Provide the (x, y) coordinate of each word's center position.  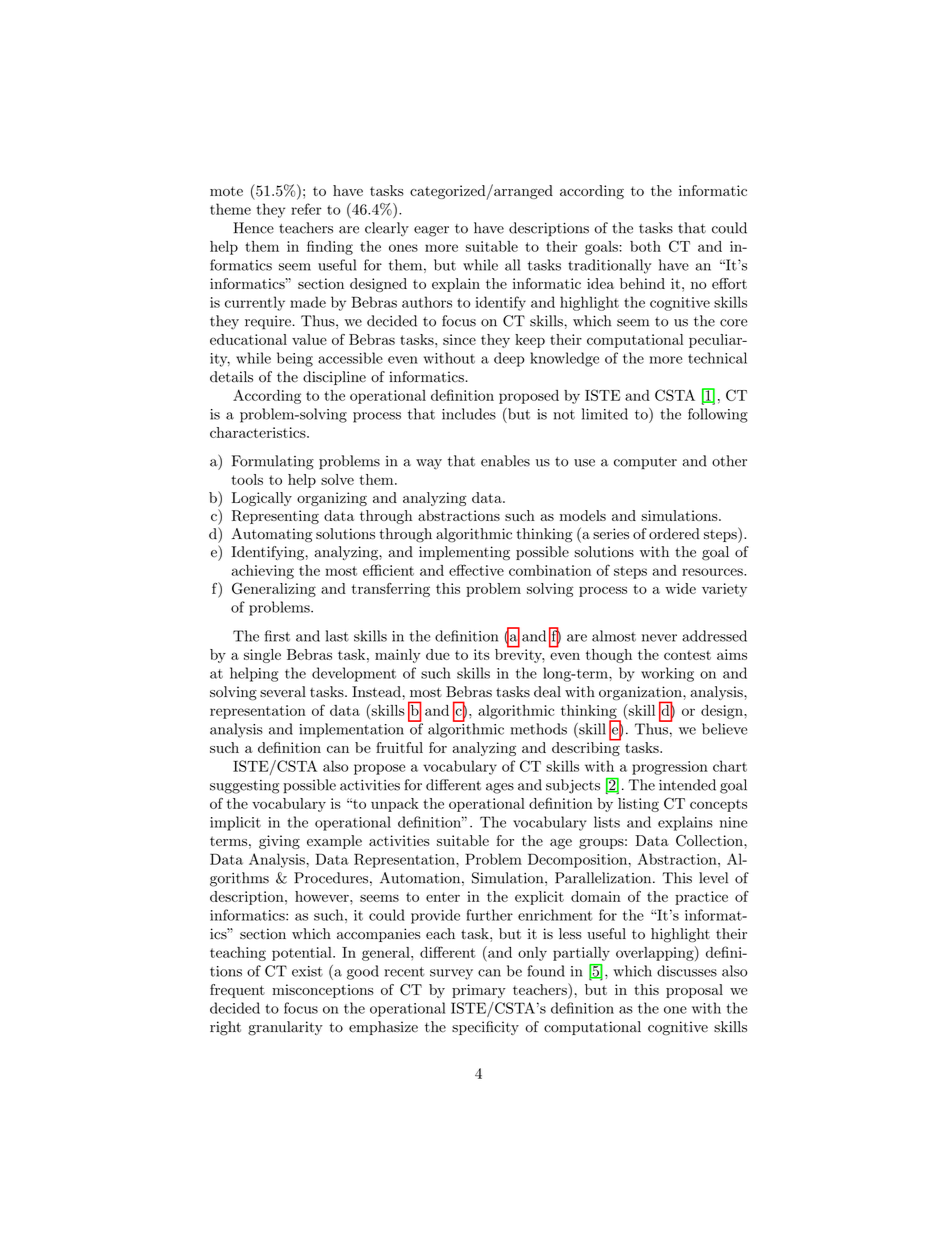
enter (443, 897)
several (283, 692)
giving (279, 842)
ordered (674, 534)
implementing (464, 553)
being (295, 359)
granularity (285, 1028)
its (482, 654)
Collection (710, 841)
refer (306, 209)
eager (431, 231)
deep (509, 359)
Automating (272, 535)
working (667, 674)
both (645, 246)
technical (717, 358)
